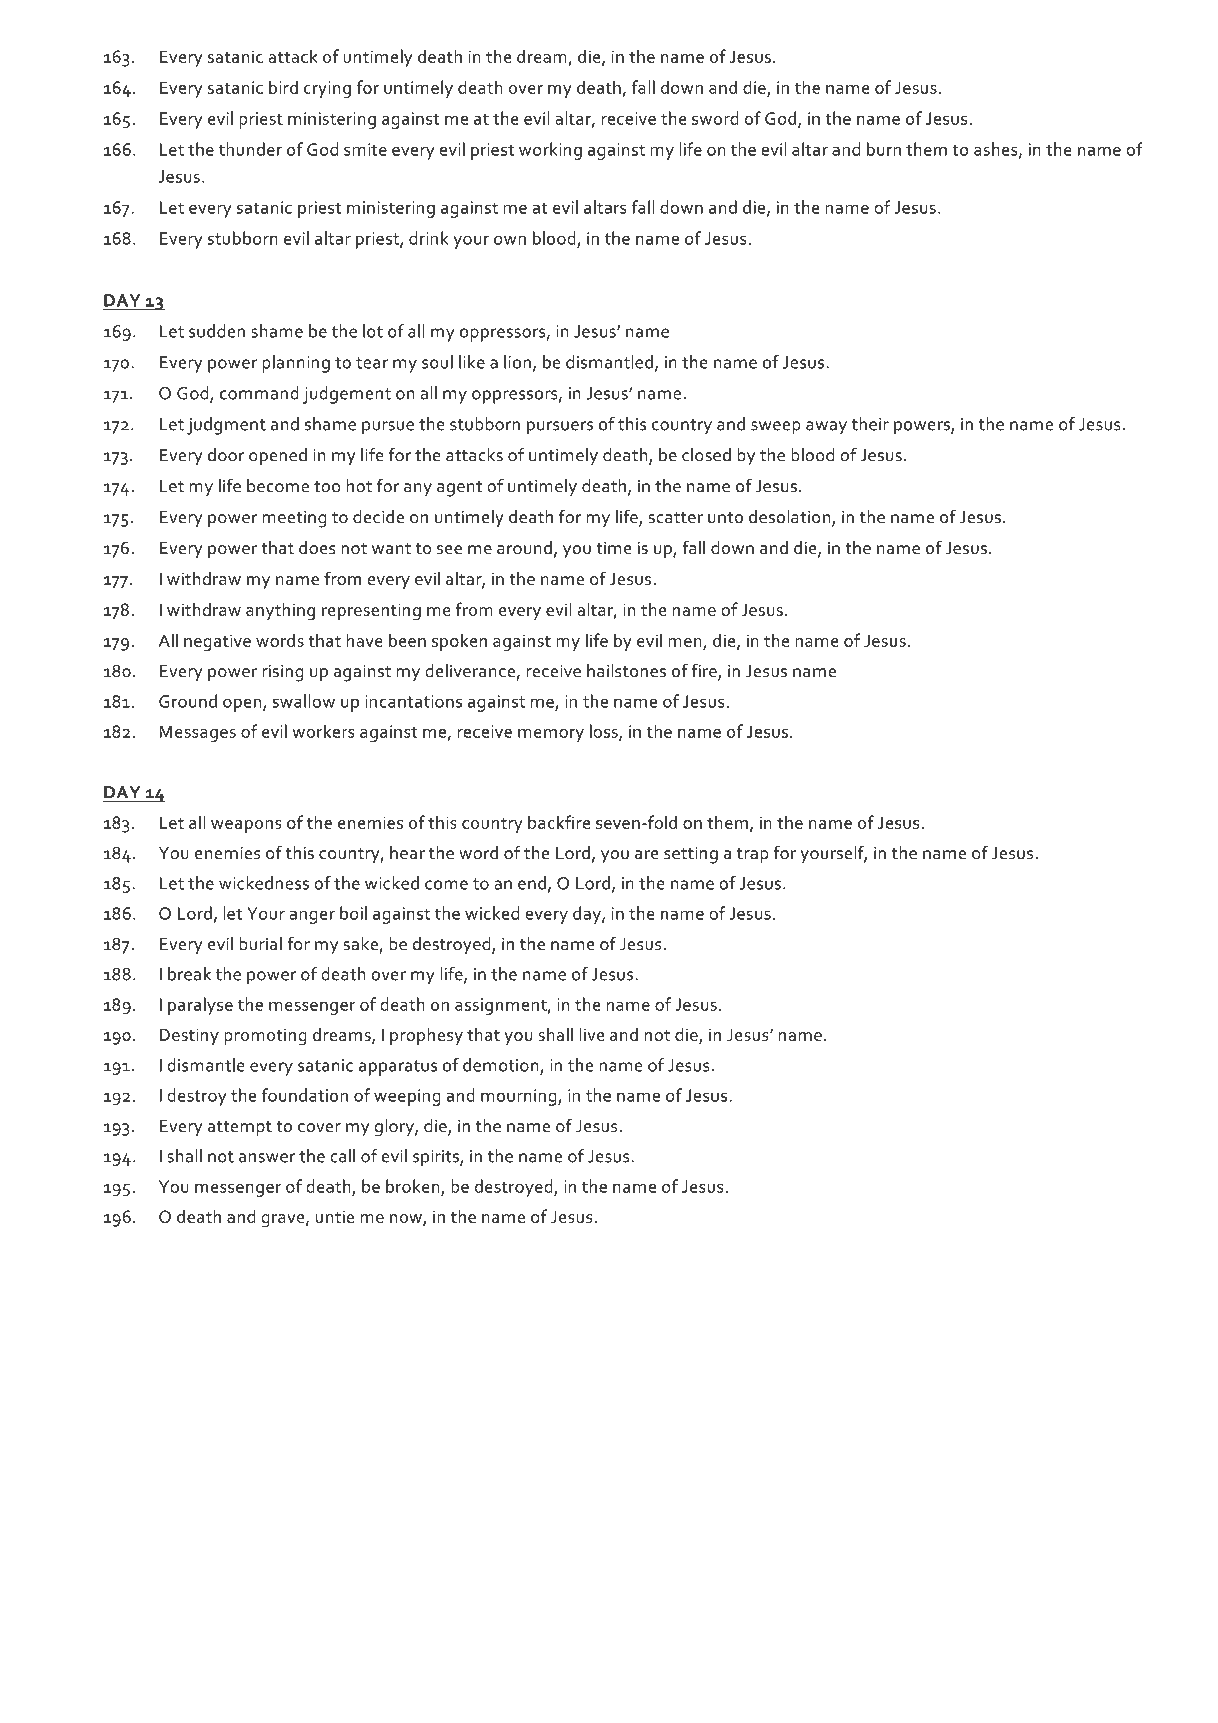 The width and height of the document is (1218, 1723). I want to click on trap, so click(753, 856).
